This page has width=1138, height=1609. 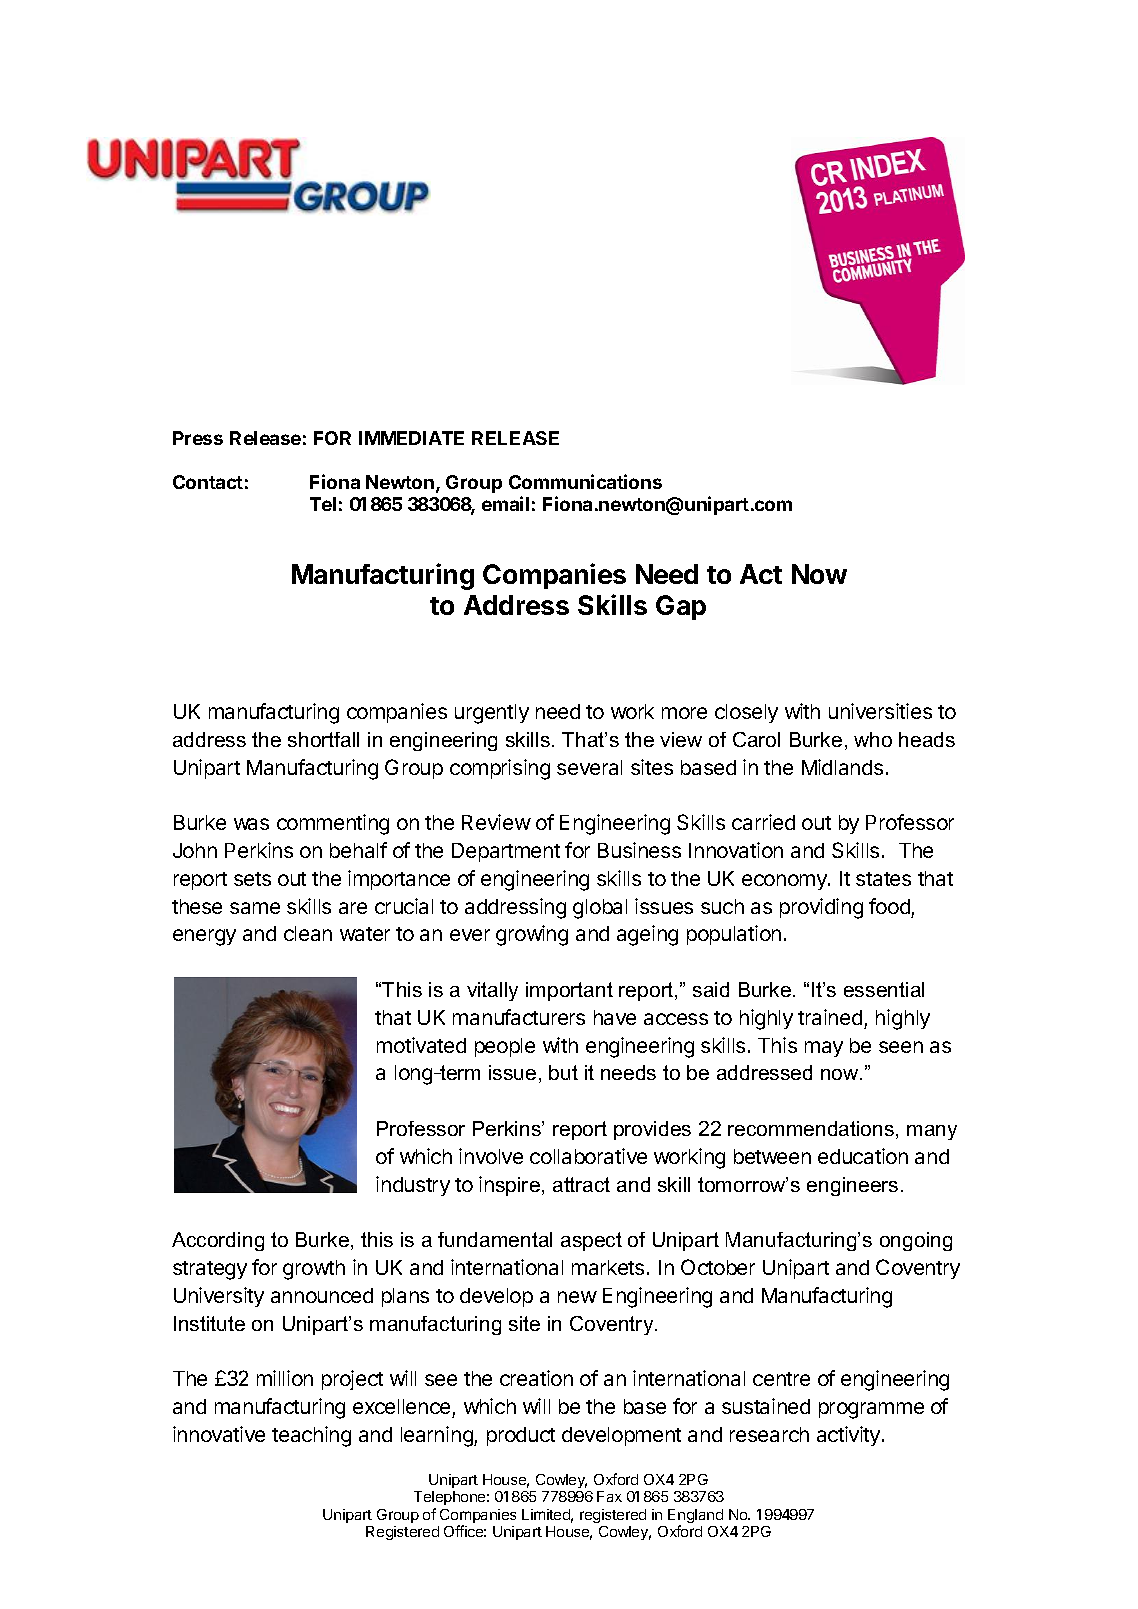 I want to click on engineers, so click(x=852, y=1186).
